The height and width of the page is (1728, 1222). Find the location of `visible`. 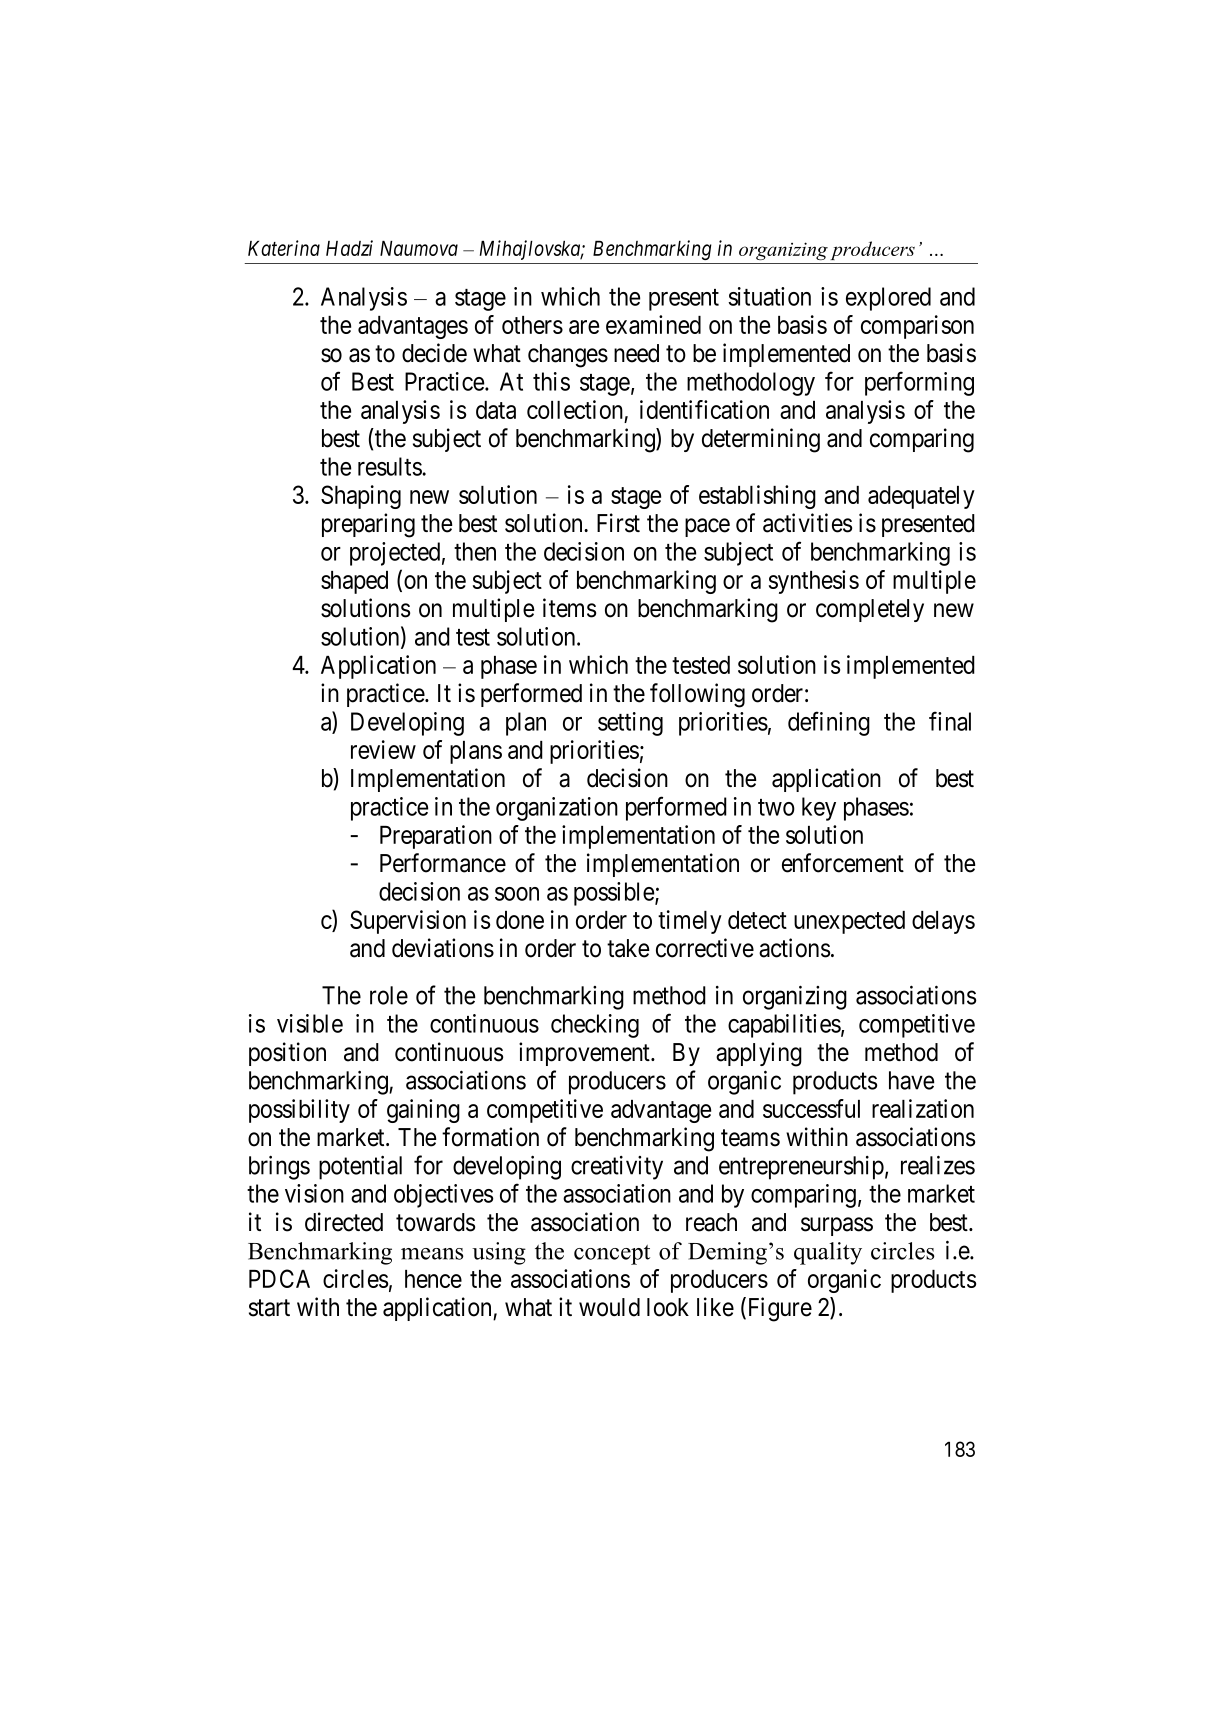

visible is located at coordinates (310, 1023).
